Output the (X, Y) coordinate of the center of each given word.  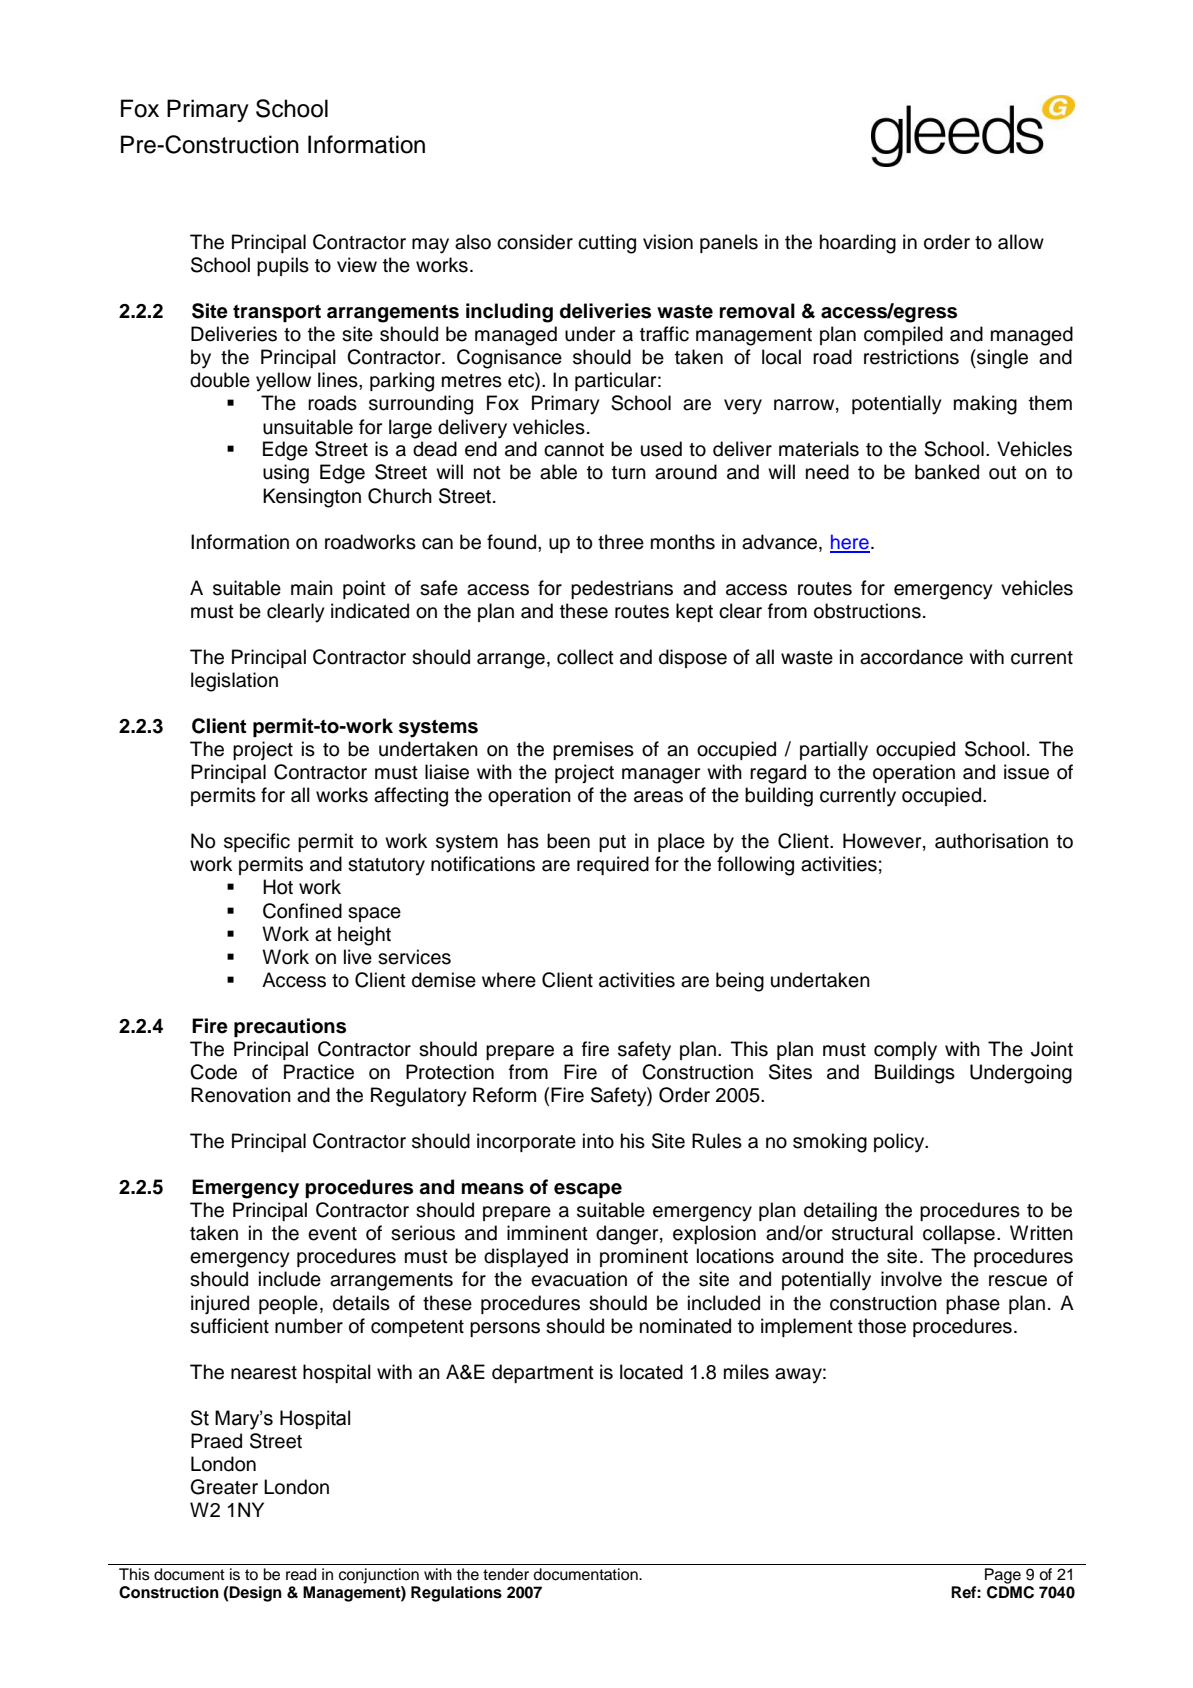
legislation (234, 682)
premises (593, 750)
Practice (319, 1072)
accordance (911, 657)
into (598, 1141)
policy (900, 1143)
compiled (903, 335)
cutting (607, 244)
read (301, 1574)
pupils (283, 266)
